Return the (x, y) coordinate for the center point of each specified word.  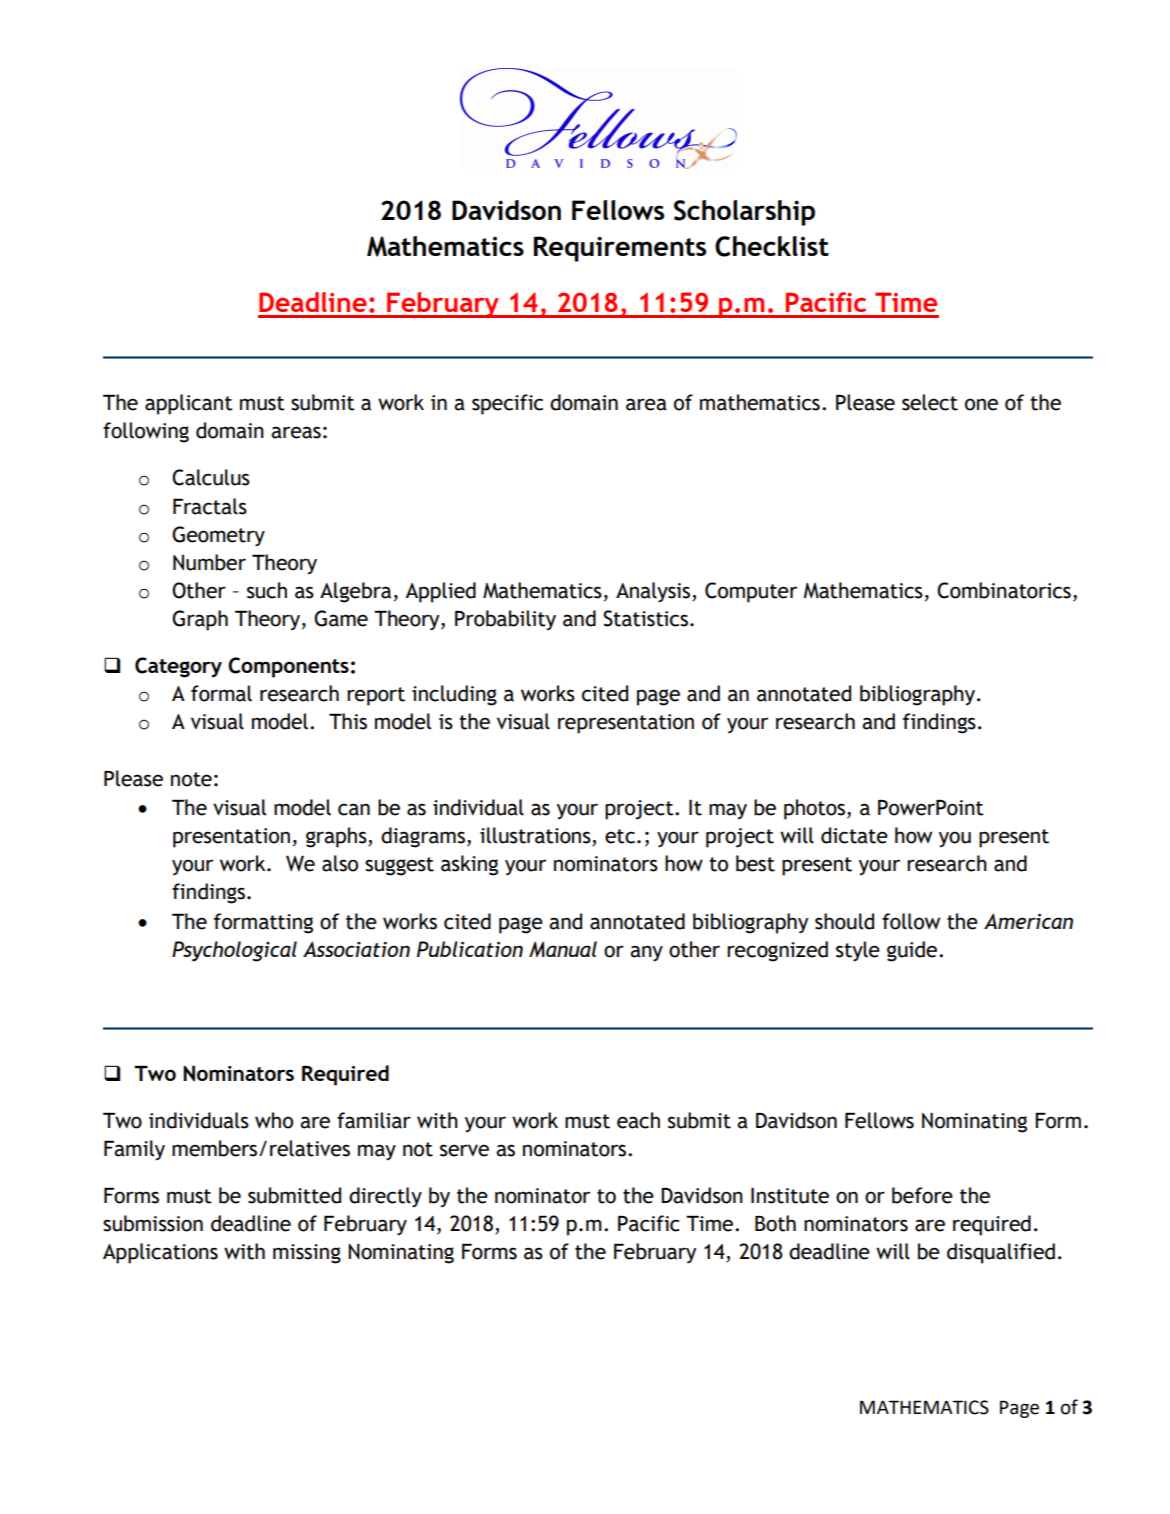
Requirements (620, 249)
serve (464, 1150)
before (922, 1195)
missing (307, 1254)
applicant (189, 404)
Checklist (772, 246)
